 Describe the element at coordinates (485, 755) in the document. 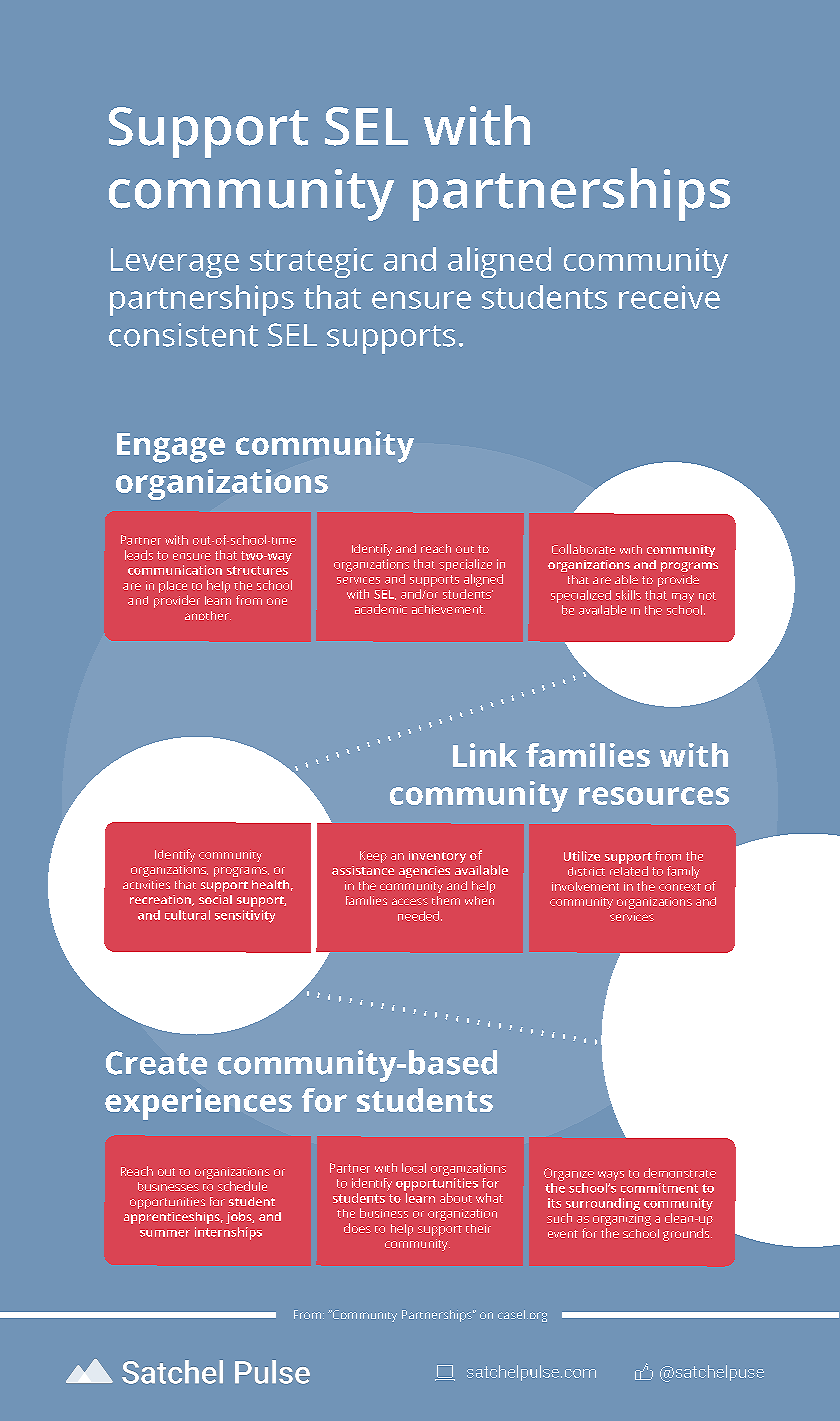

I see `Link` at that location.
